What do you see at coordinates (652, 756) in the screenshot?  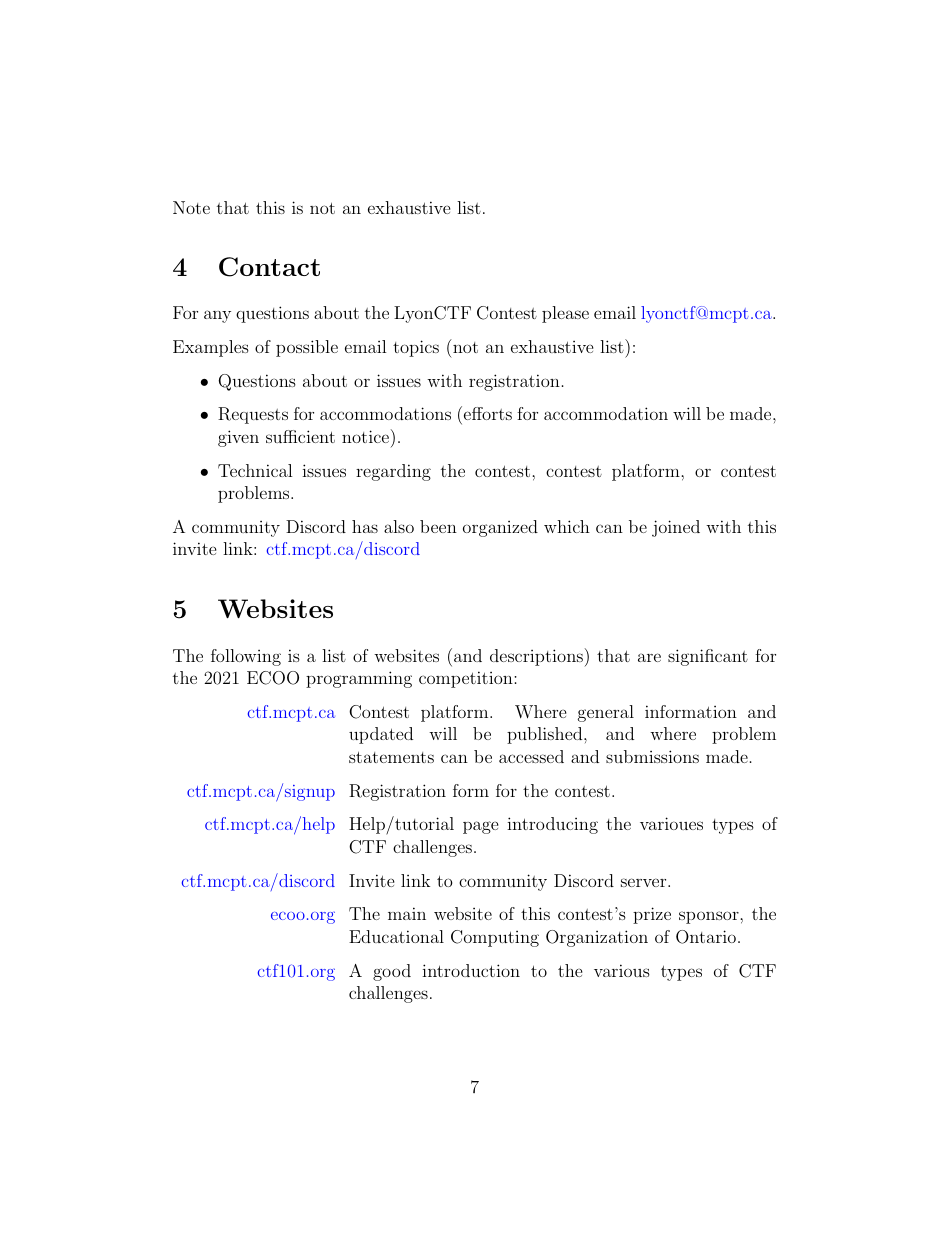 I see `submissions` at bounding box center [652, 756].
